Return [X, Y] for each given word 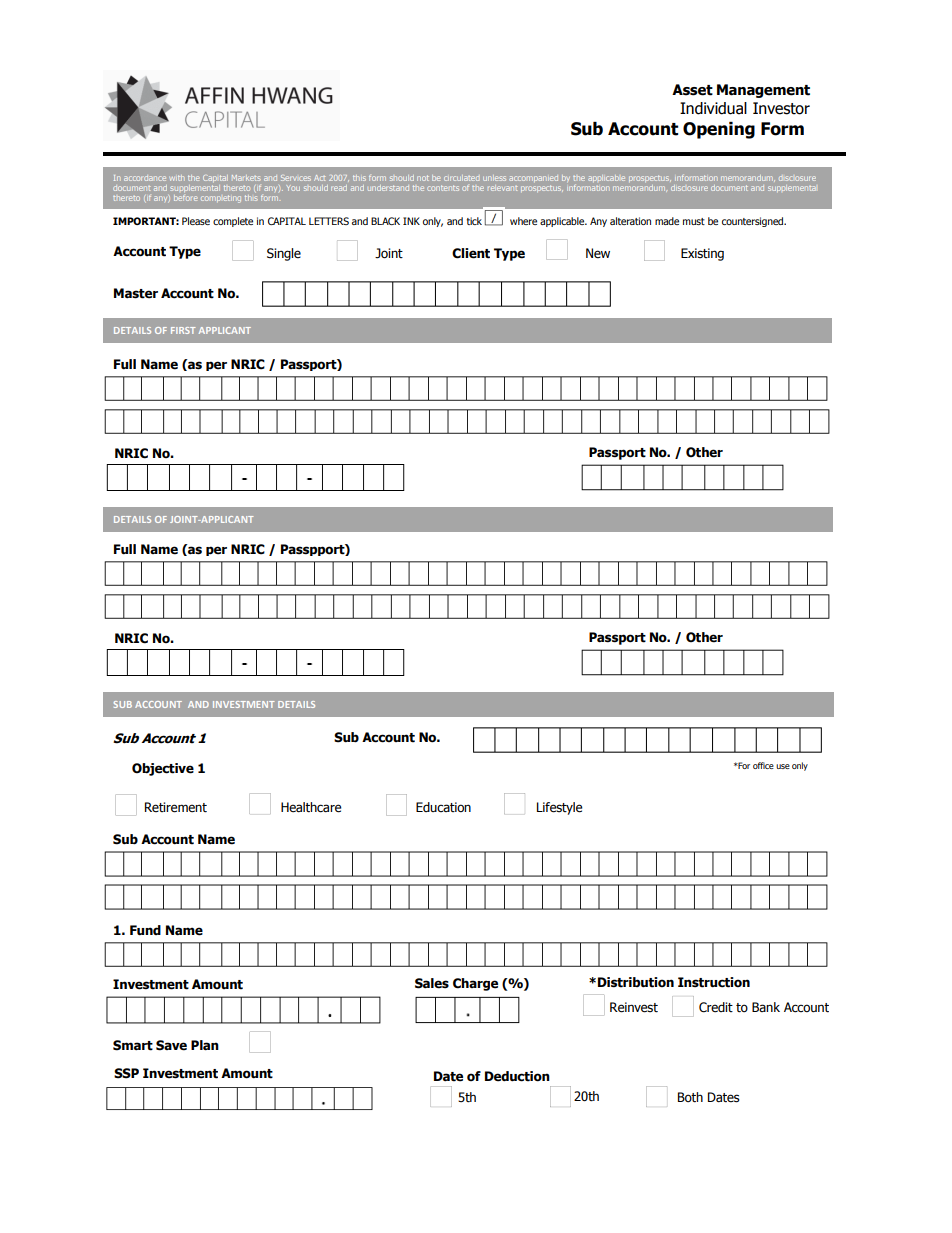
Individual [713, 108]
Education [443, 807]
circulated [461, 178]
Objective [163, 769]
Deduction [517, 1076]
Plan [205, 1045]
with [177, 178]
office [763, 765]
